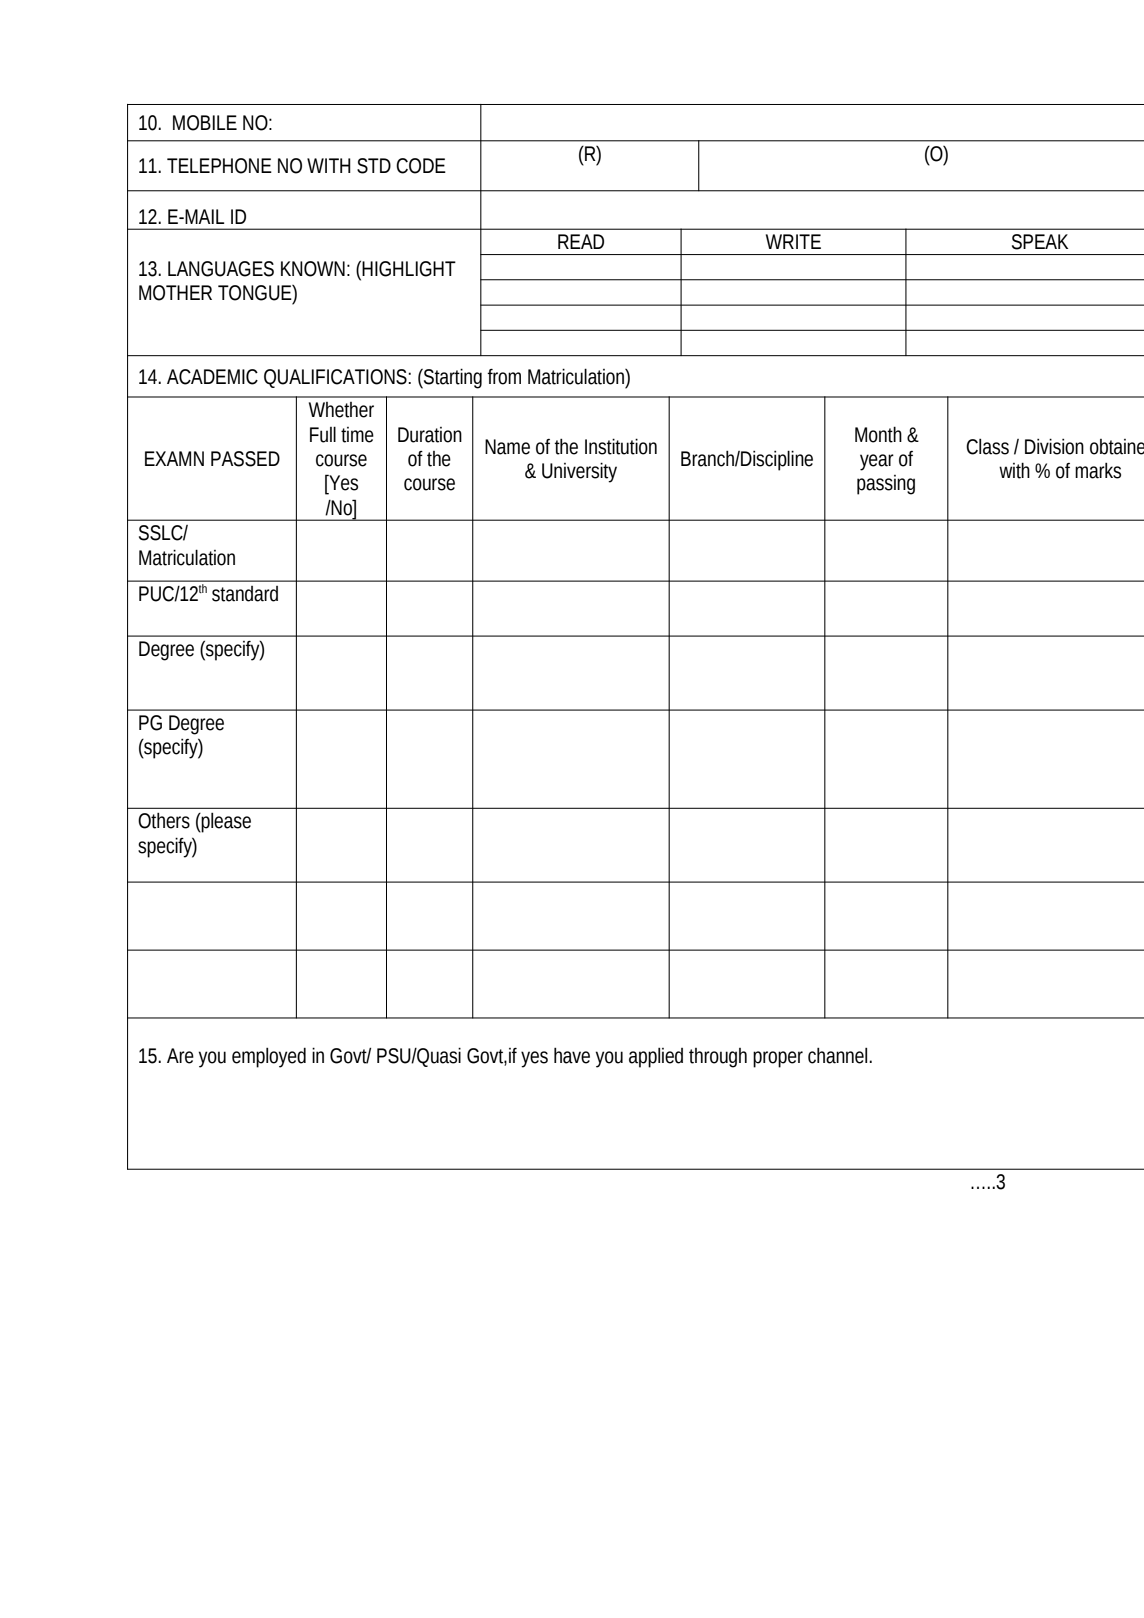 The height and width of the screenshot is (1618, 1144). Describe the element at coordinates (581, 241) in the screenshot. I see `READ` at that location.
